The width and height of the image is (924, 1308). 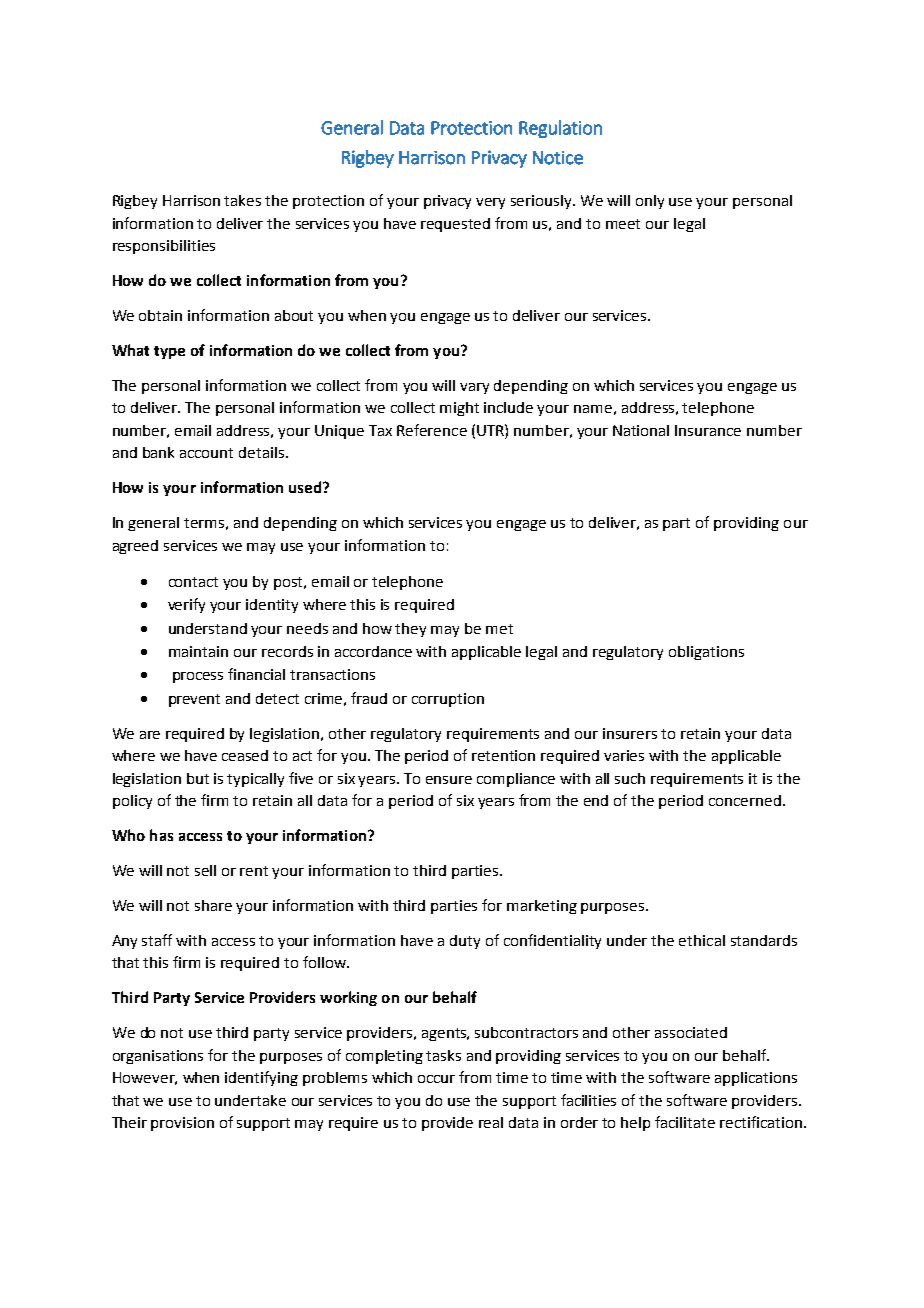 I want to click on takes, so click(x=242, y=200).
